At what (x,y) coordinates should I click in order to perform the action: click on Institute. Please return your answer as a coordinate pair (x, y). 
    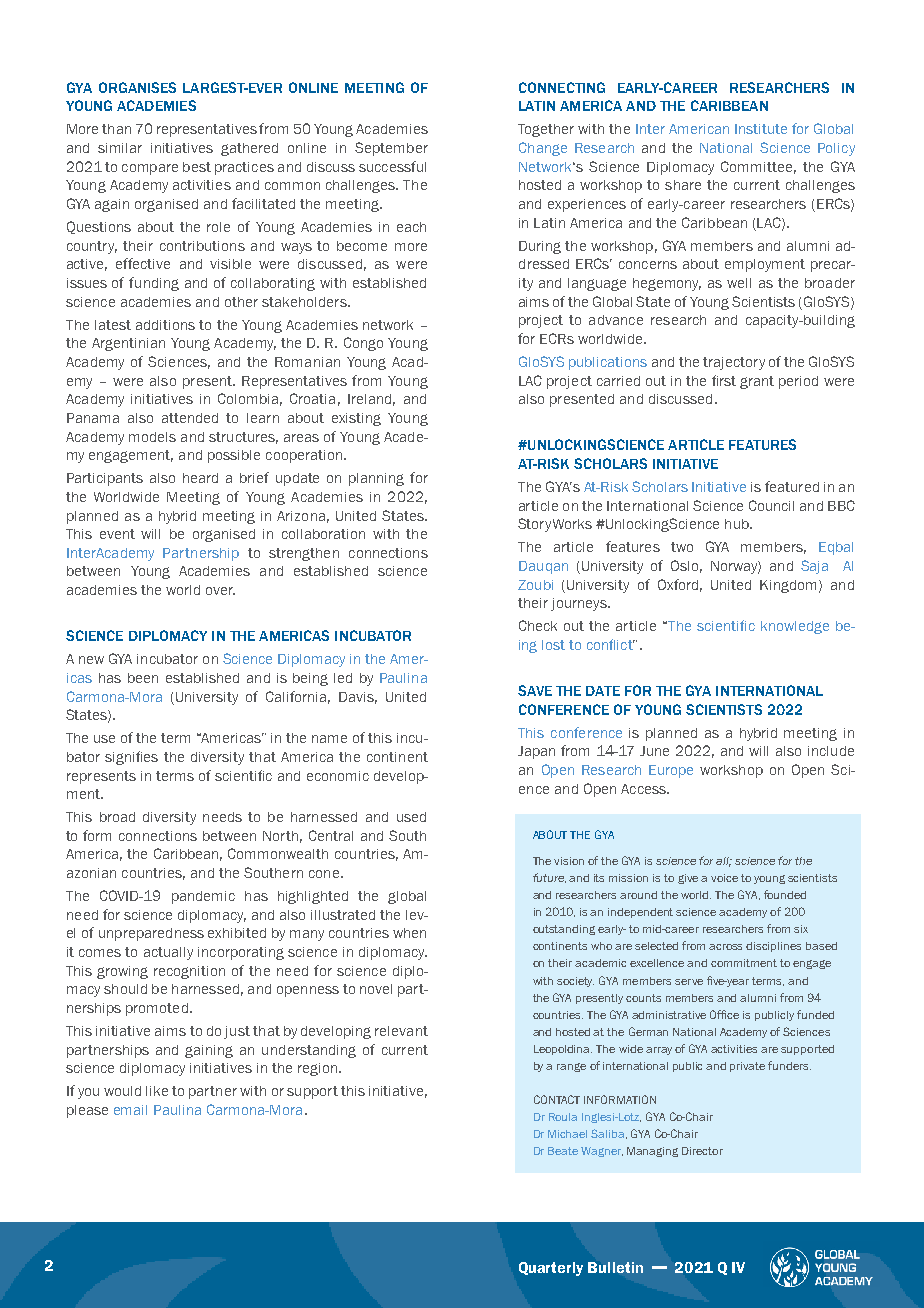
    Looking at the image, I should click on (761, 129).
